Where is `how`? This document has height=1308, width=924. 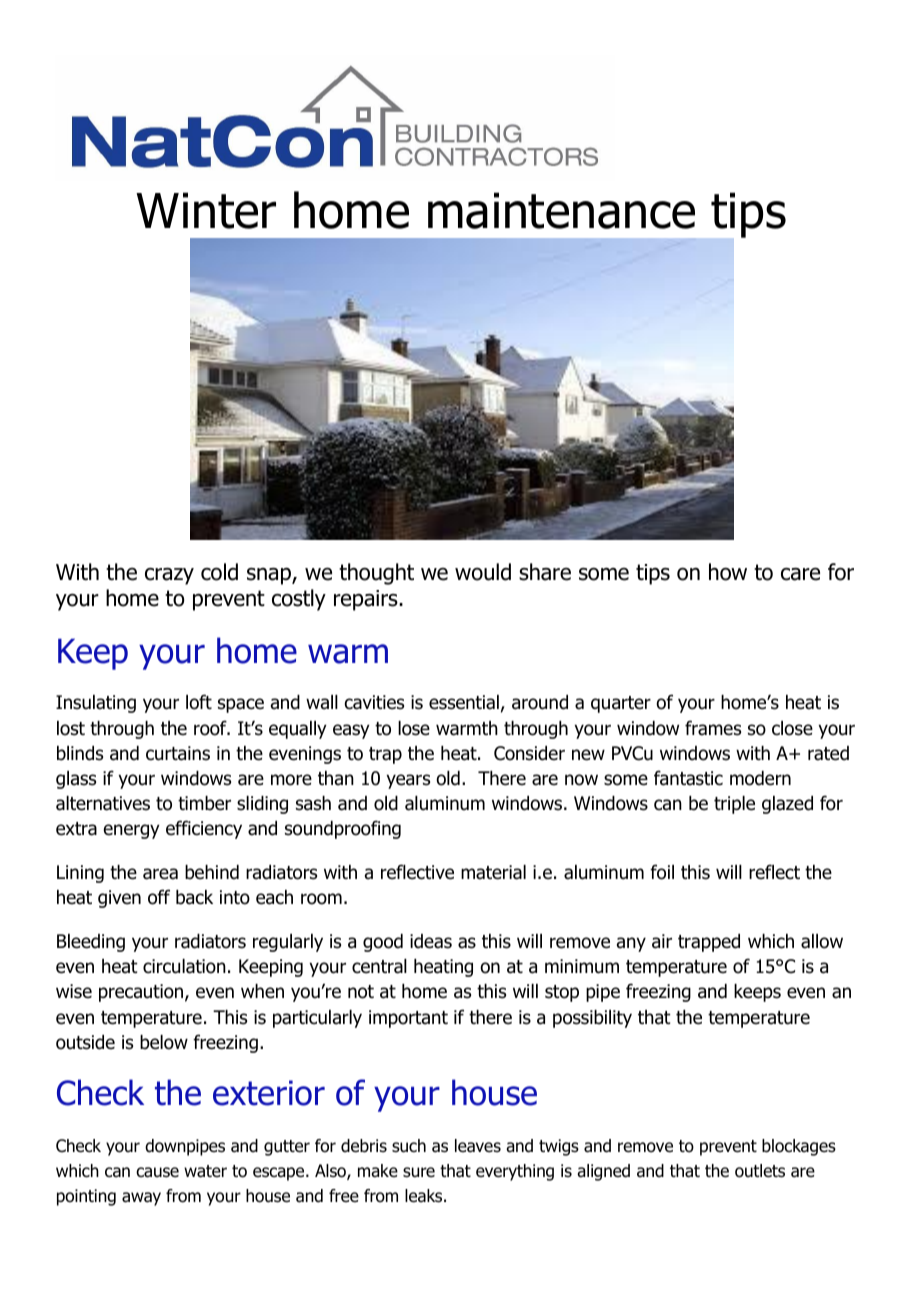
how is located at coordinates (728, 572).
